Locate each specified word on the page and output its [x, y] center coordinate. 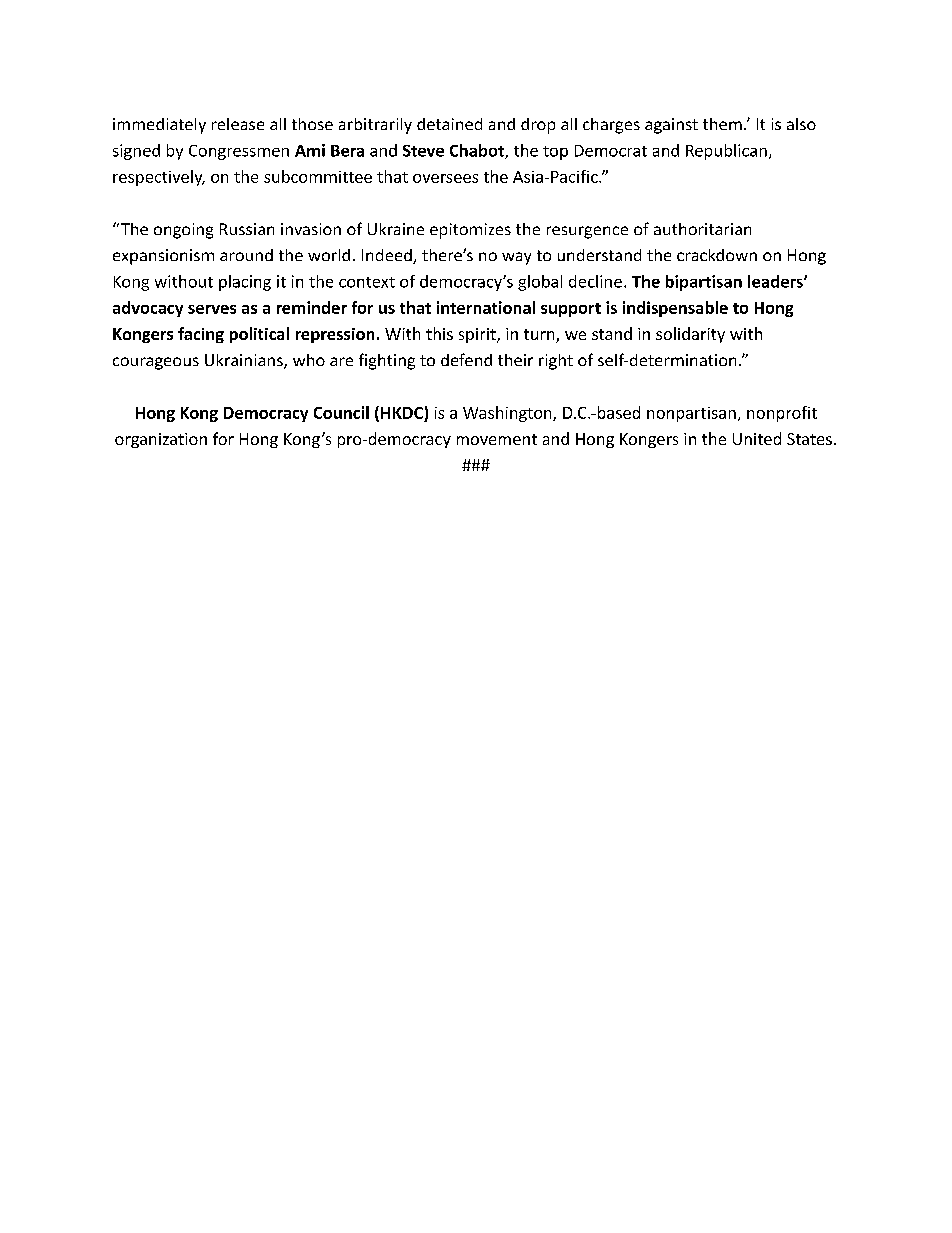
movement [497, 439]
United [757, 438]
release [238, 124]
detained [449, 124]
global [540, 283]
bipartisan [704, 283]
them [722, 124]
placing [245, 283]
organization [161, 440]
